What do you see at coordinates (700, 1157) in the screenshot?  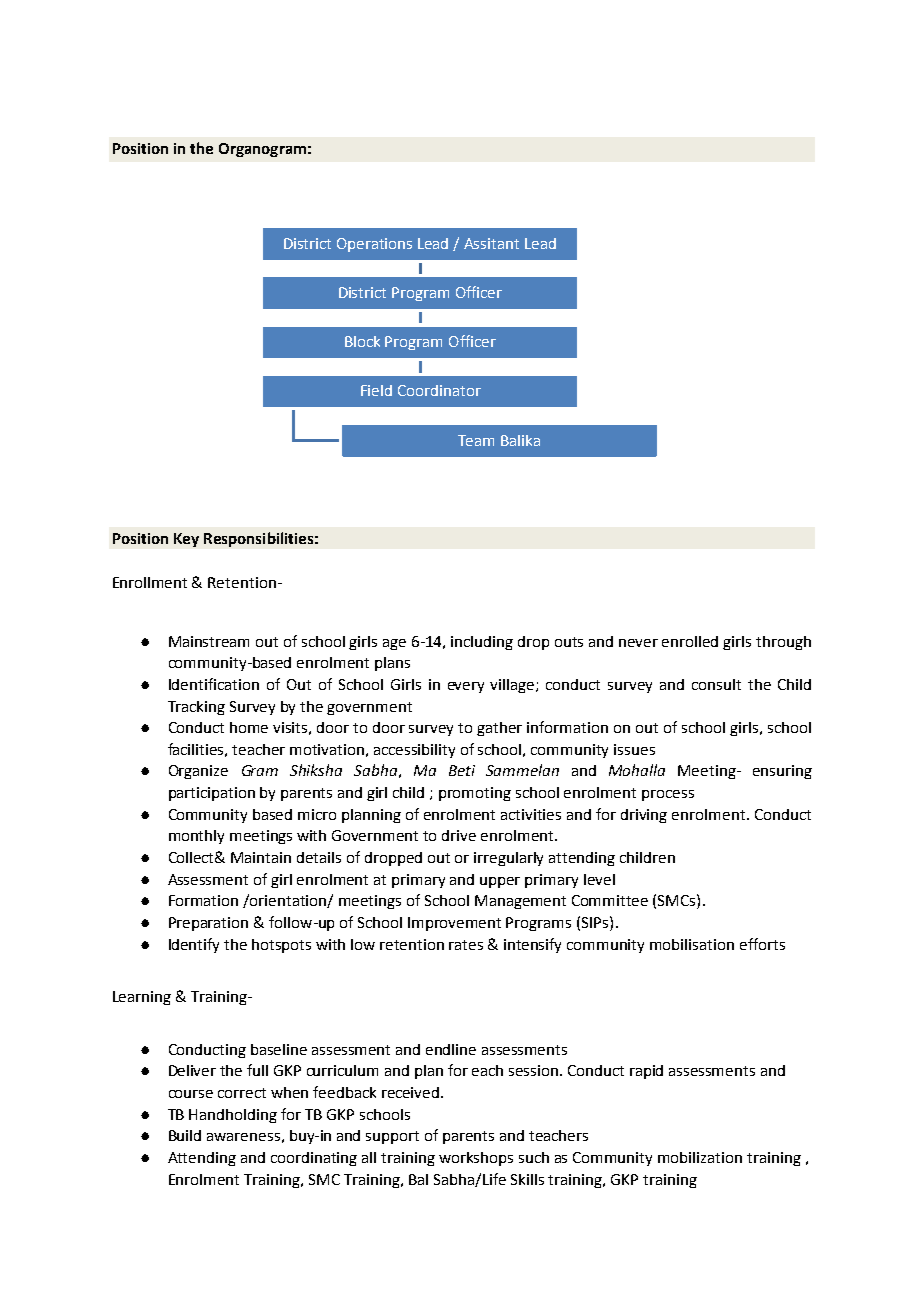 I see `mobilization` at bounding box center [700, 1157].
